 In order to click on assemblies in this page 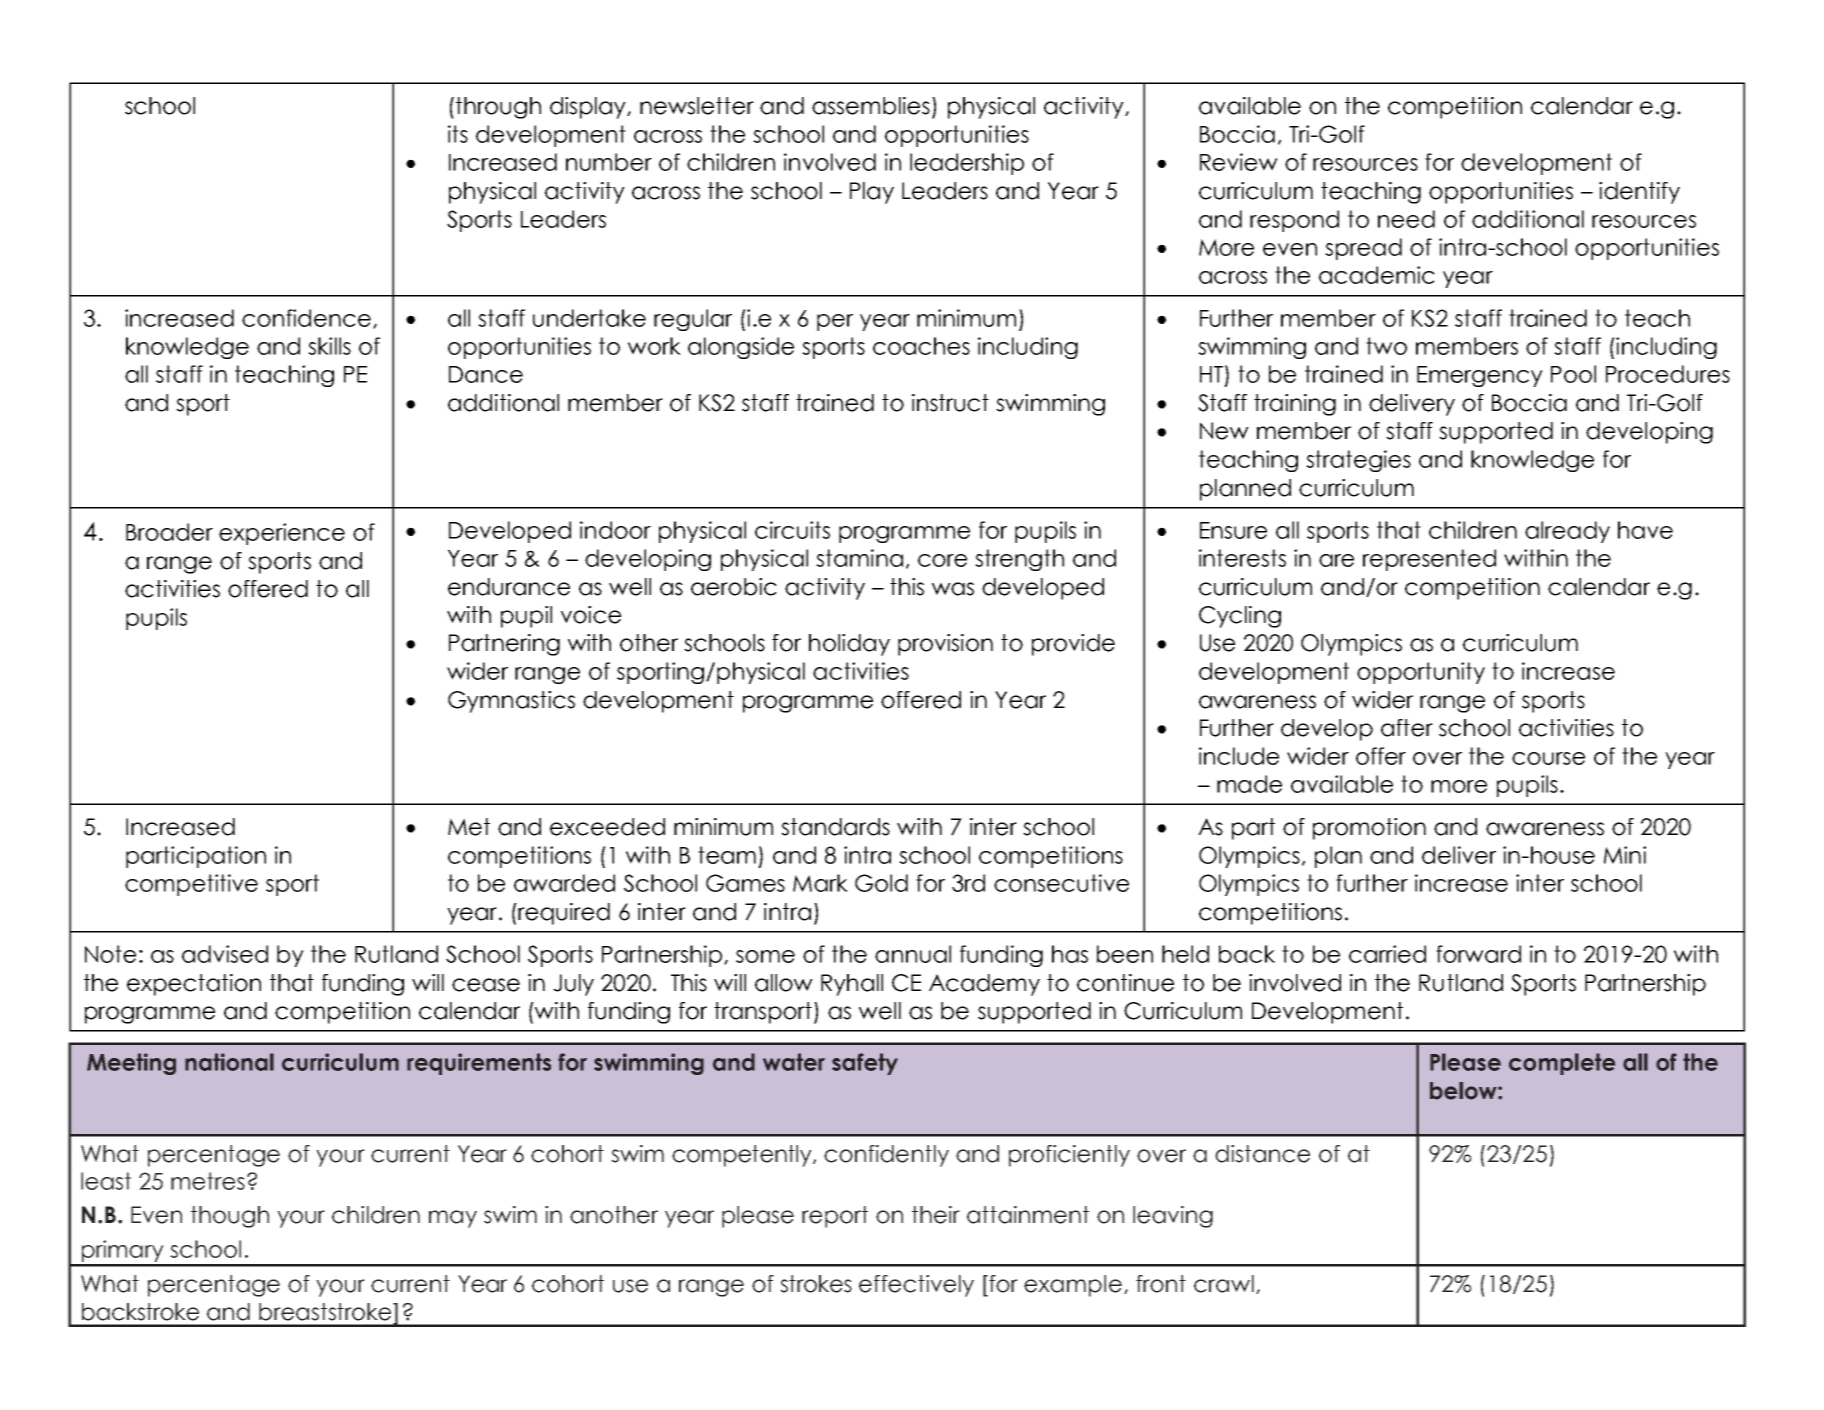, I will do `click(871, 106)`.
